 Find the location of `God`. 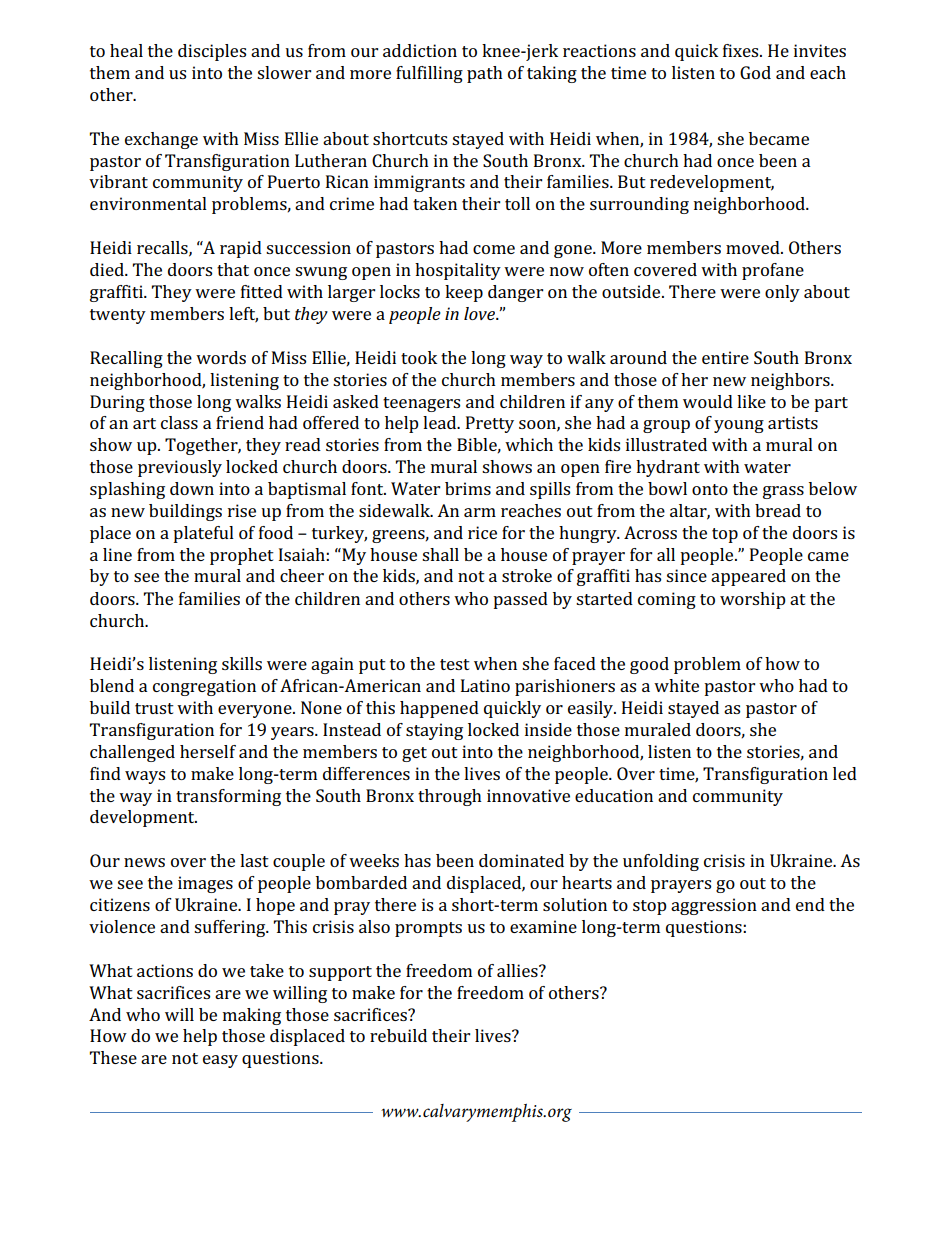

God is located at coordinates (755, 72).
